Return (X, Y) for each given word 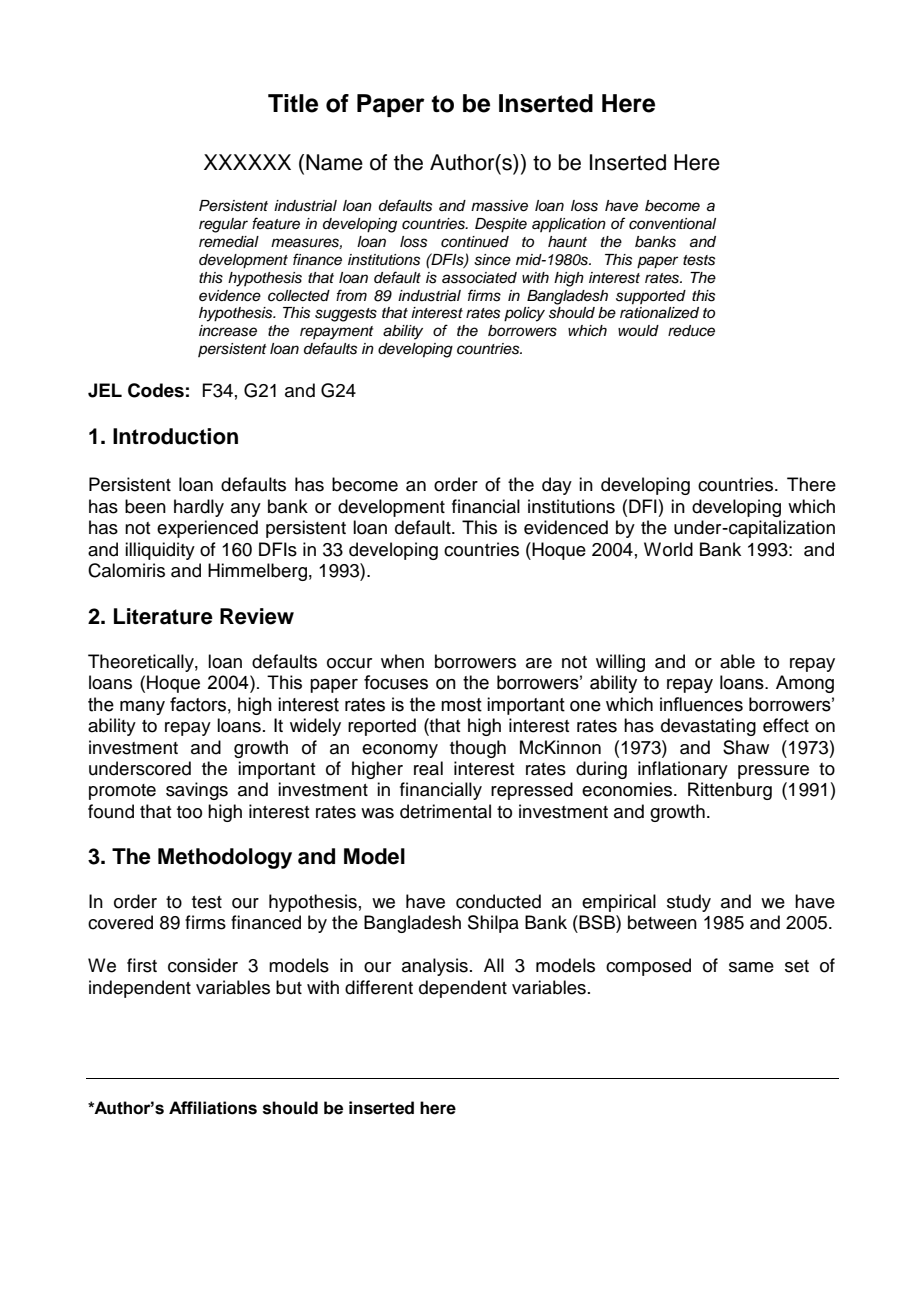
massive (499, 206)
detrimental (445, 811)
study (689, 903)
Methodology (225, 858)
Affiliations (213, 1108)
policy (524, 314)
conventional (672, 224)
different (379, 987)
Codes (156, 390)
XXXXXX (247, 162)
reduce (691, 331)
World (668, 549)
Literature (163, 616)
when (402, 661)
